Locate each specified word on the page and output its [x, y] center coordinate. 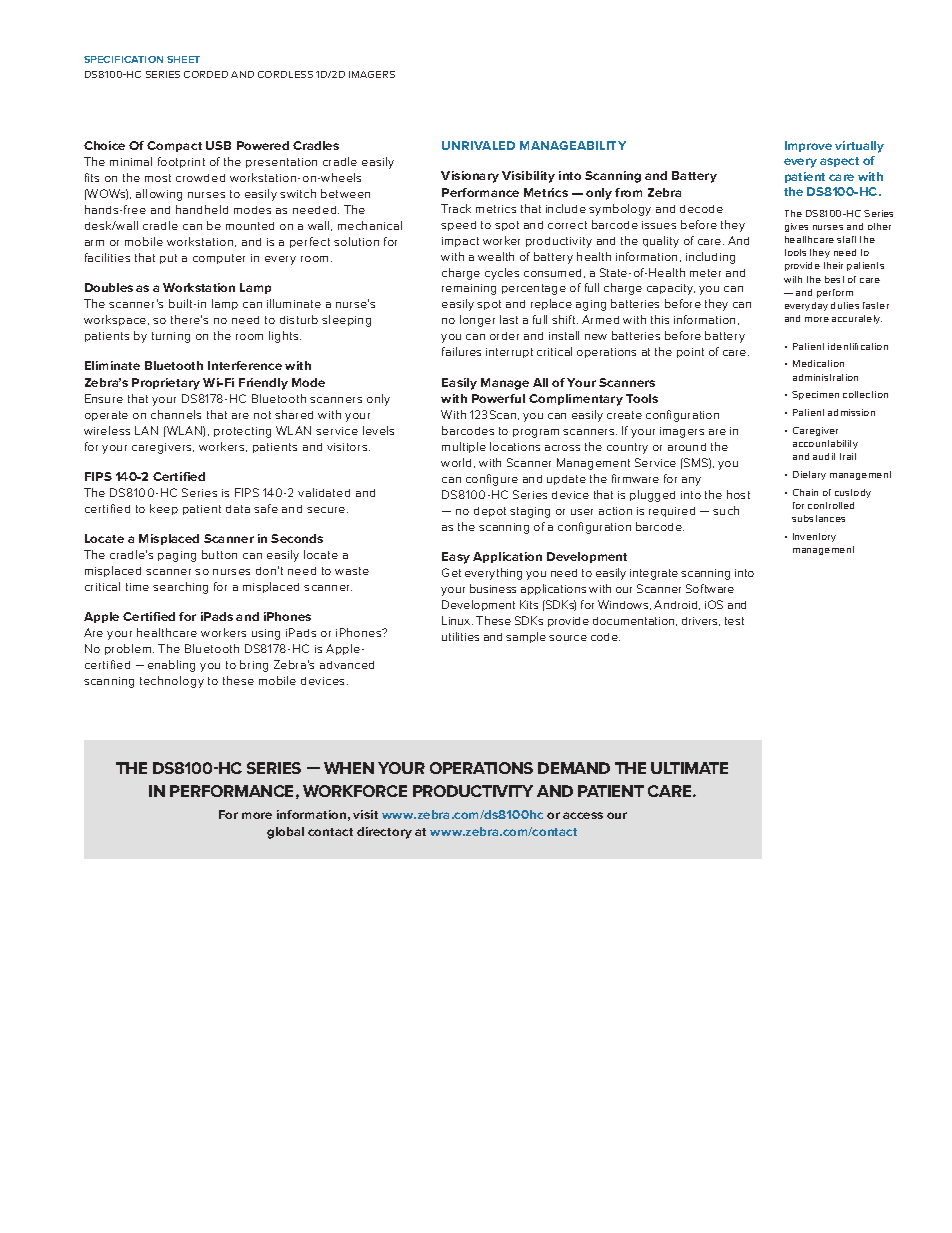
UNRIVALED [478, 145]
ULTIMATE [689, 768]
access [583, 815]
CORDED [206, 74]
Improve [808, 146]
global [285, 833]
